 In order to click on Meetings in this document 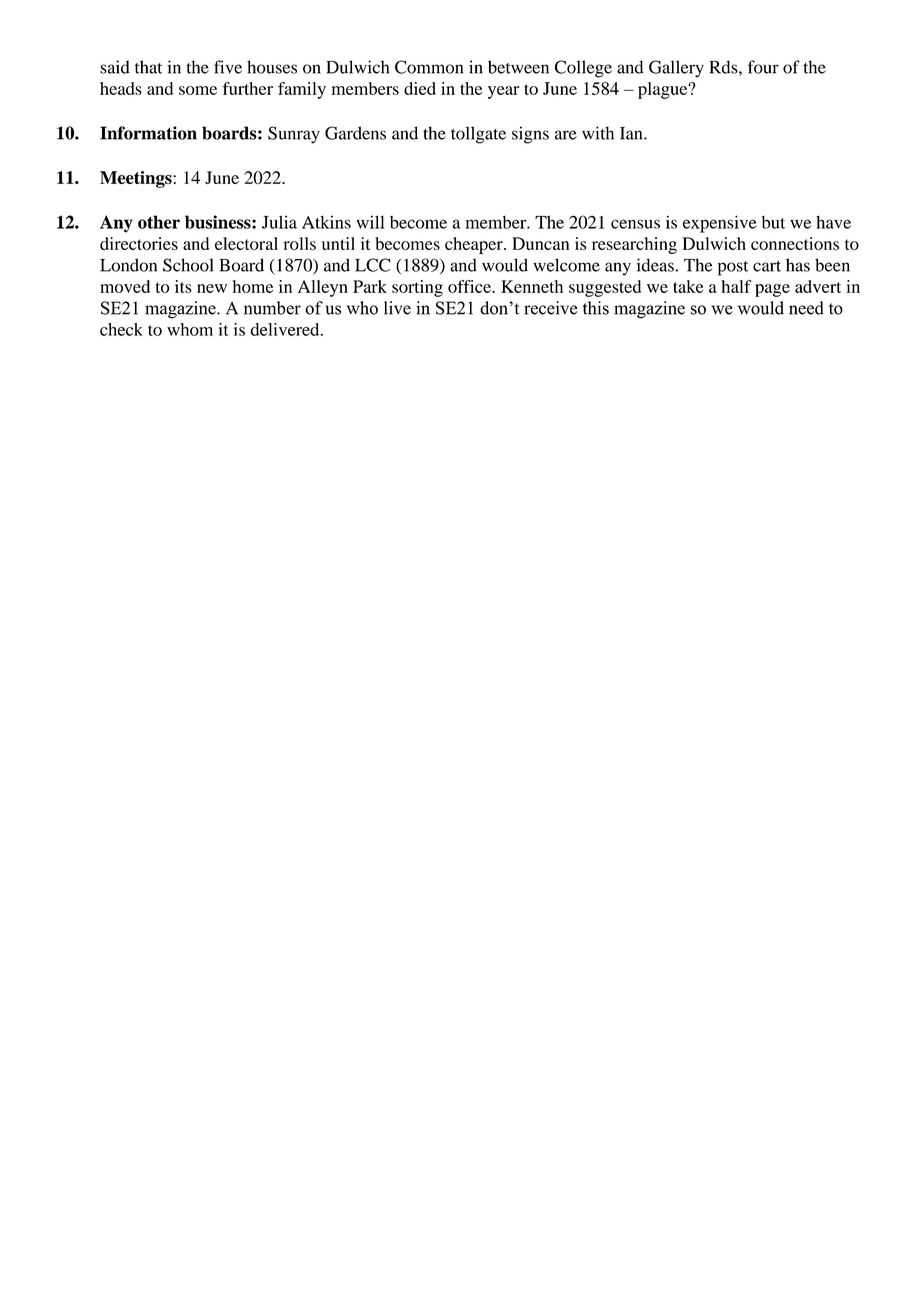, I will do `click(137, 179)`.
